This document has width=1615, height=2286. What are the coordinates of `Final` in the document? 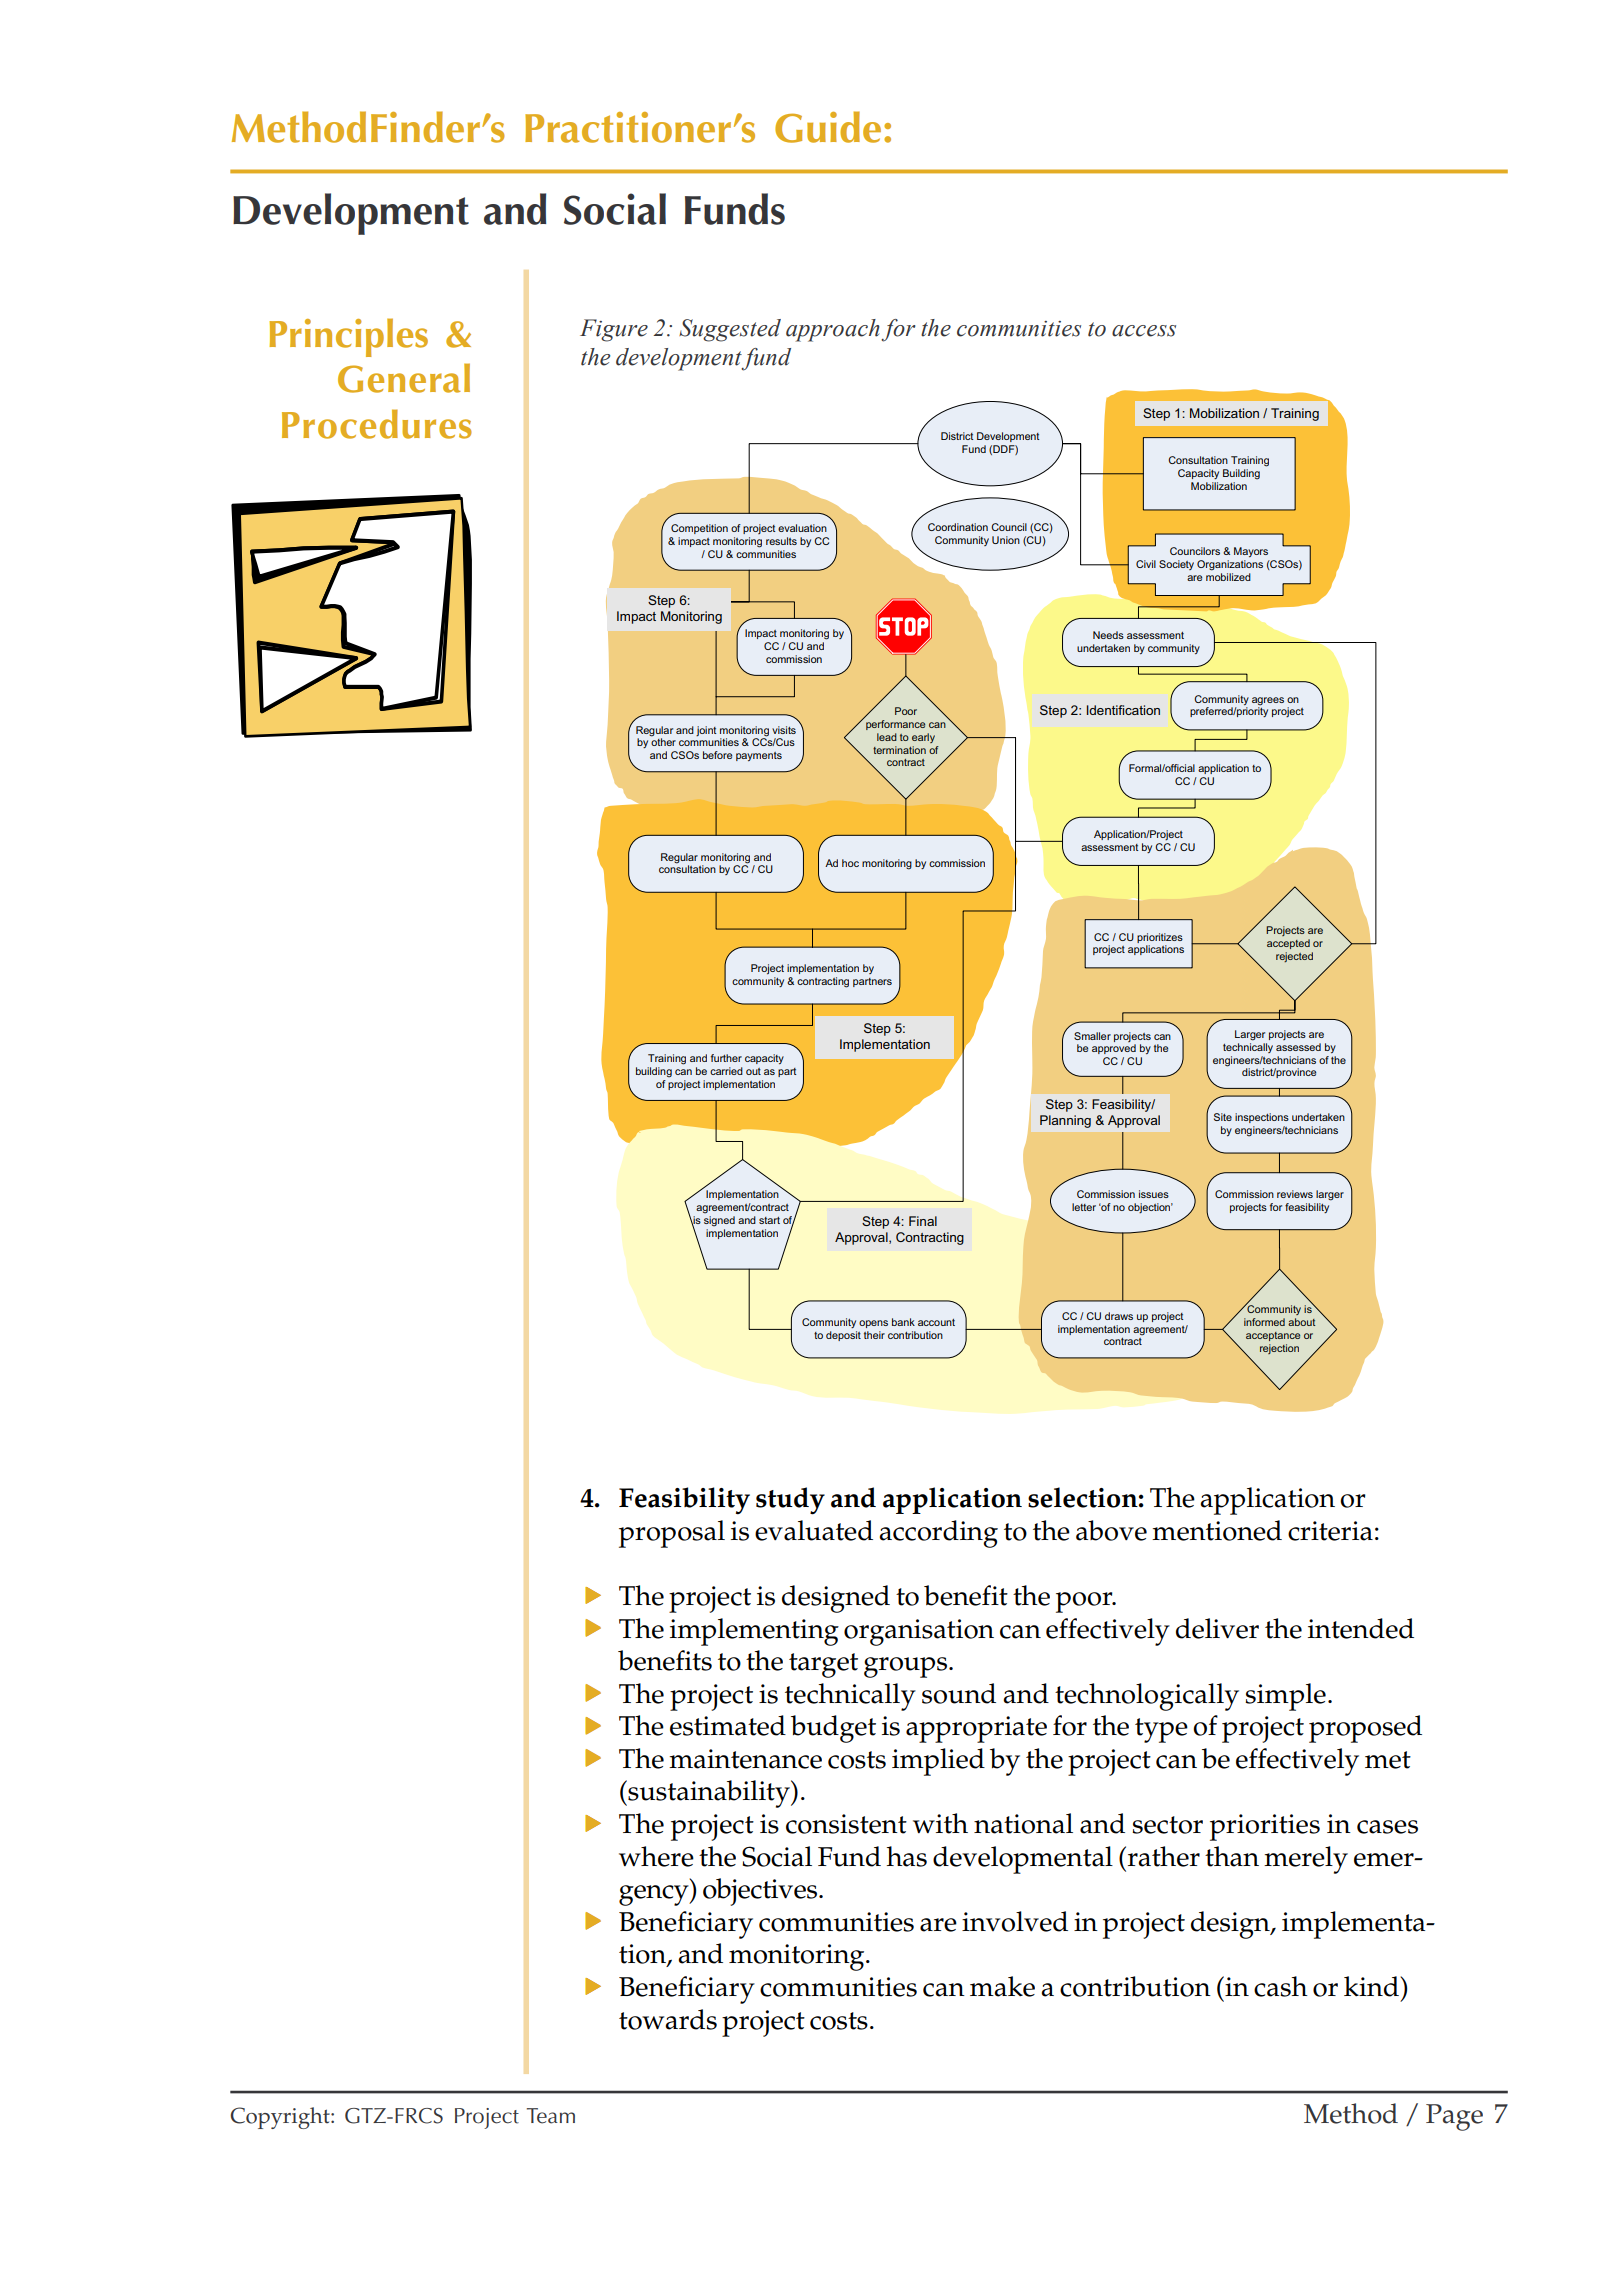 It's located at (923, 1221).
